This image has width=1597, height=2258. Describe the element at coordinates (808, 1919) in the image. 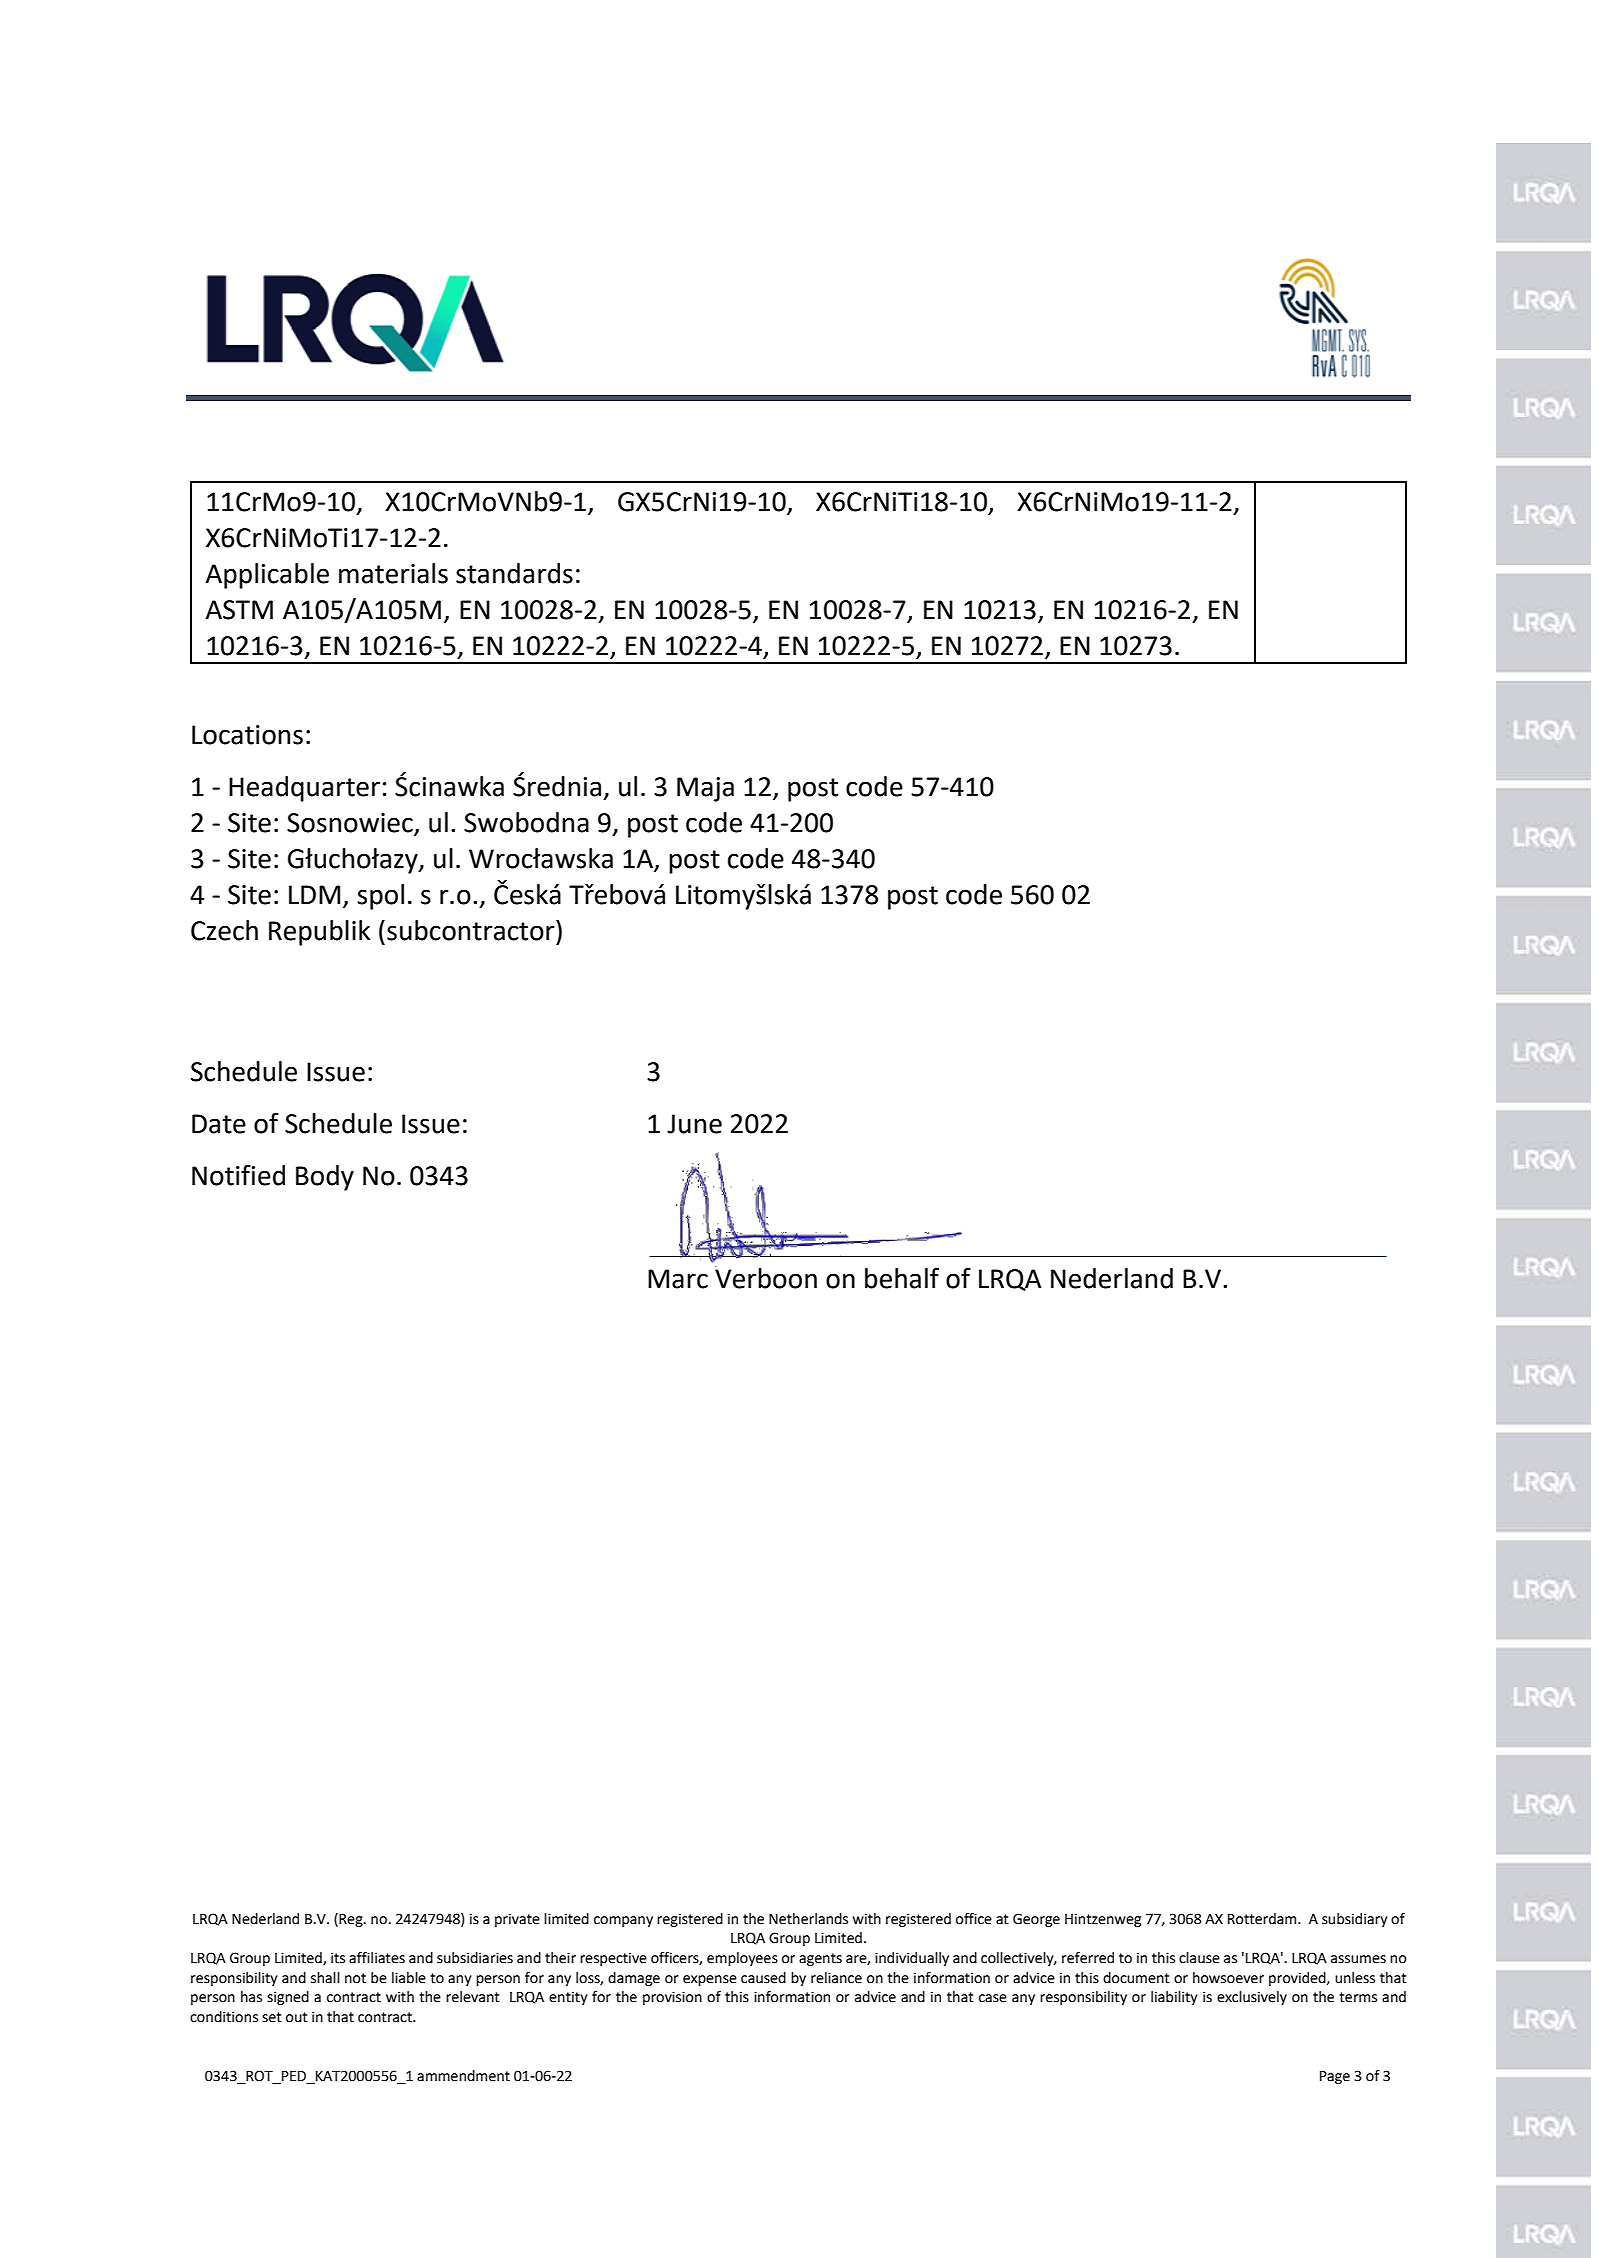

I see `Netherlands` at that location.
